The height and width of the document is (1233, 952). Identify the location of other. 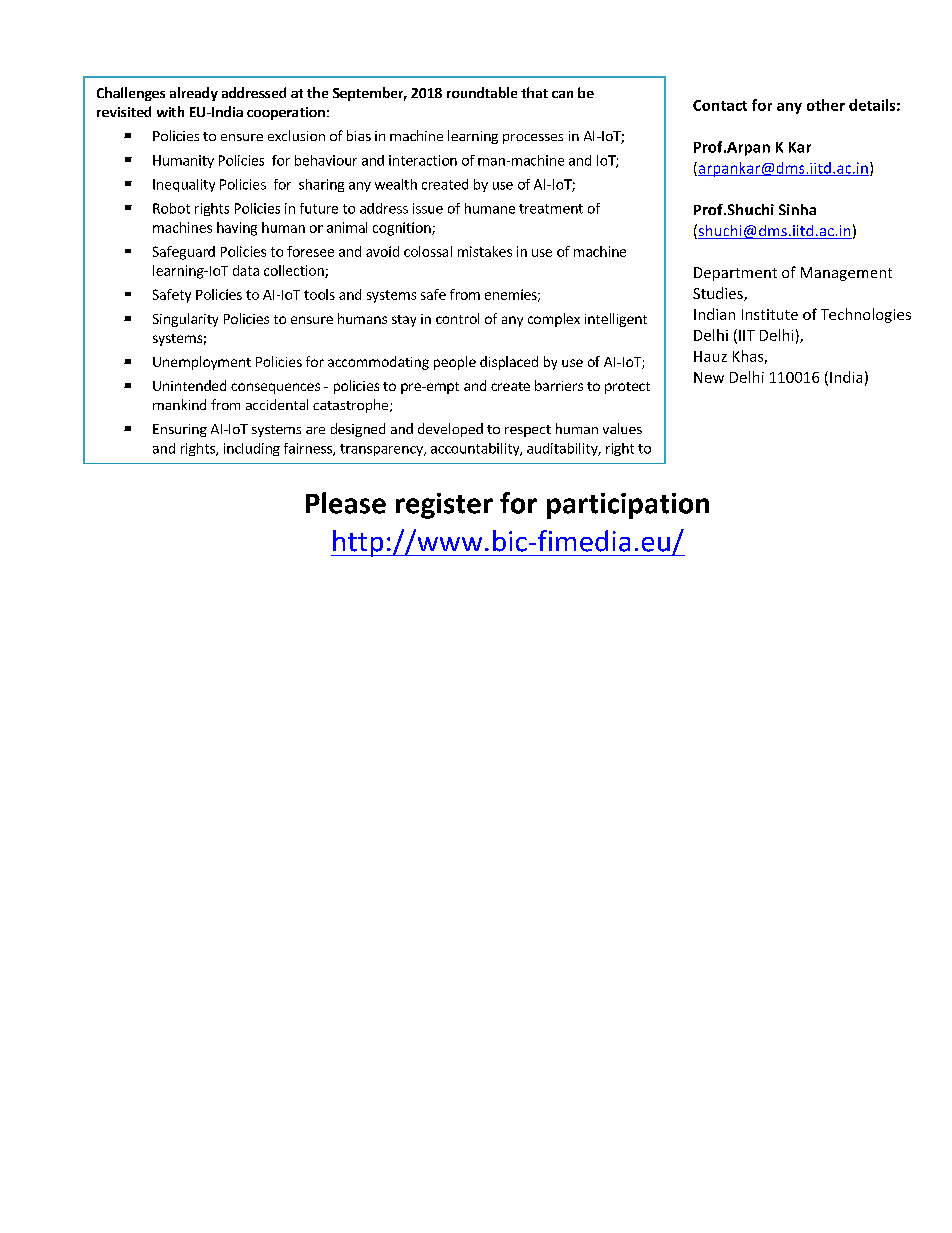
(826, 105).
